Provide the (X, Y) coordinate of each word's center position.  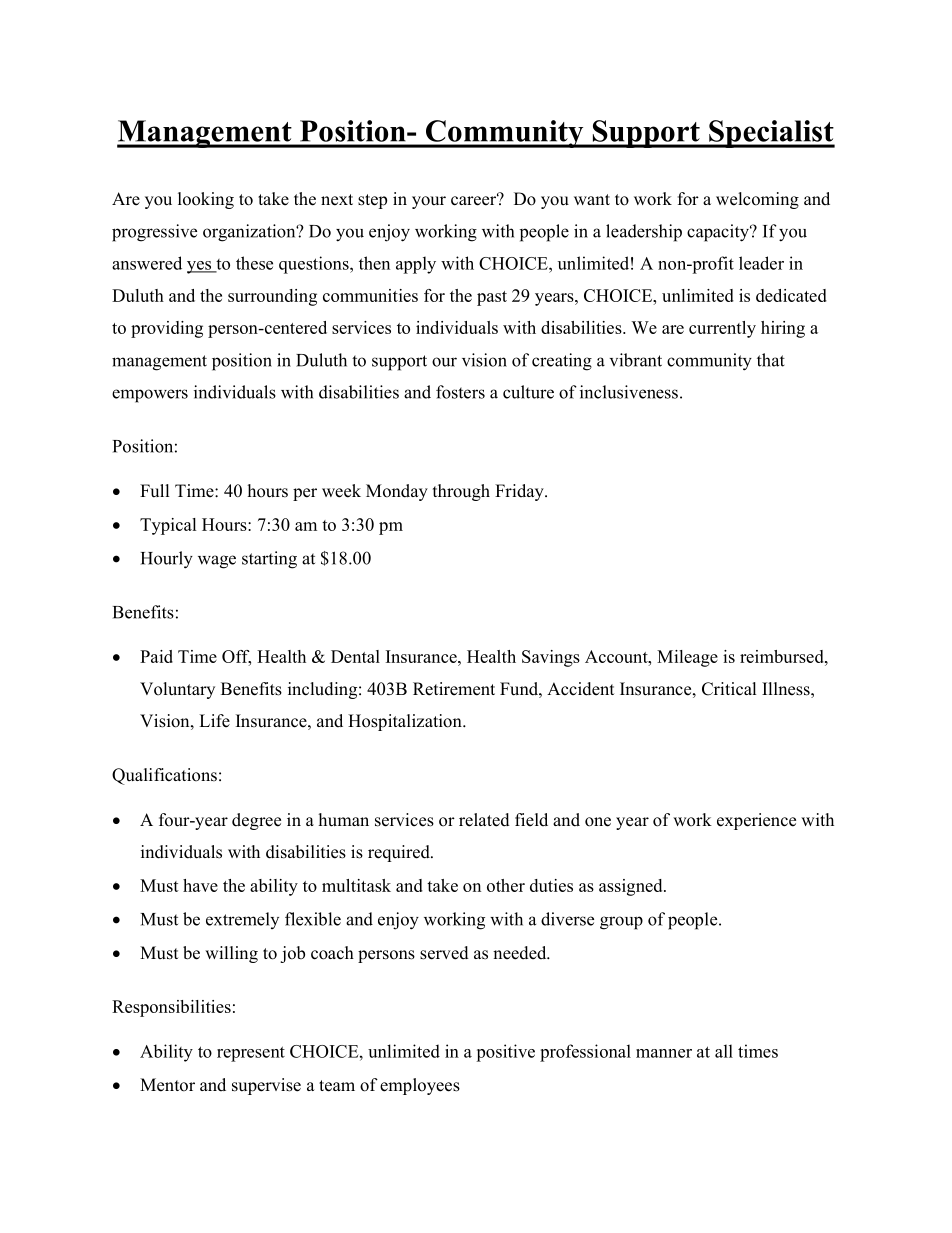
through (461, 492)
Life (214, 721)
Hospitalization (406, 722)
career (475, 200)
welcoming (757, 200)
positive (505, 1053)
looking (206, 200)
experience (756, 821)
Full (154, 491)
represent (251, 1054)
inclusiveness (629, 392)
